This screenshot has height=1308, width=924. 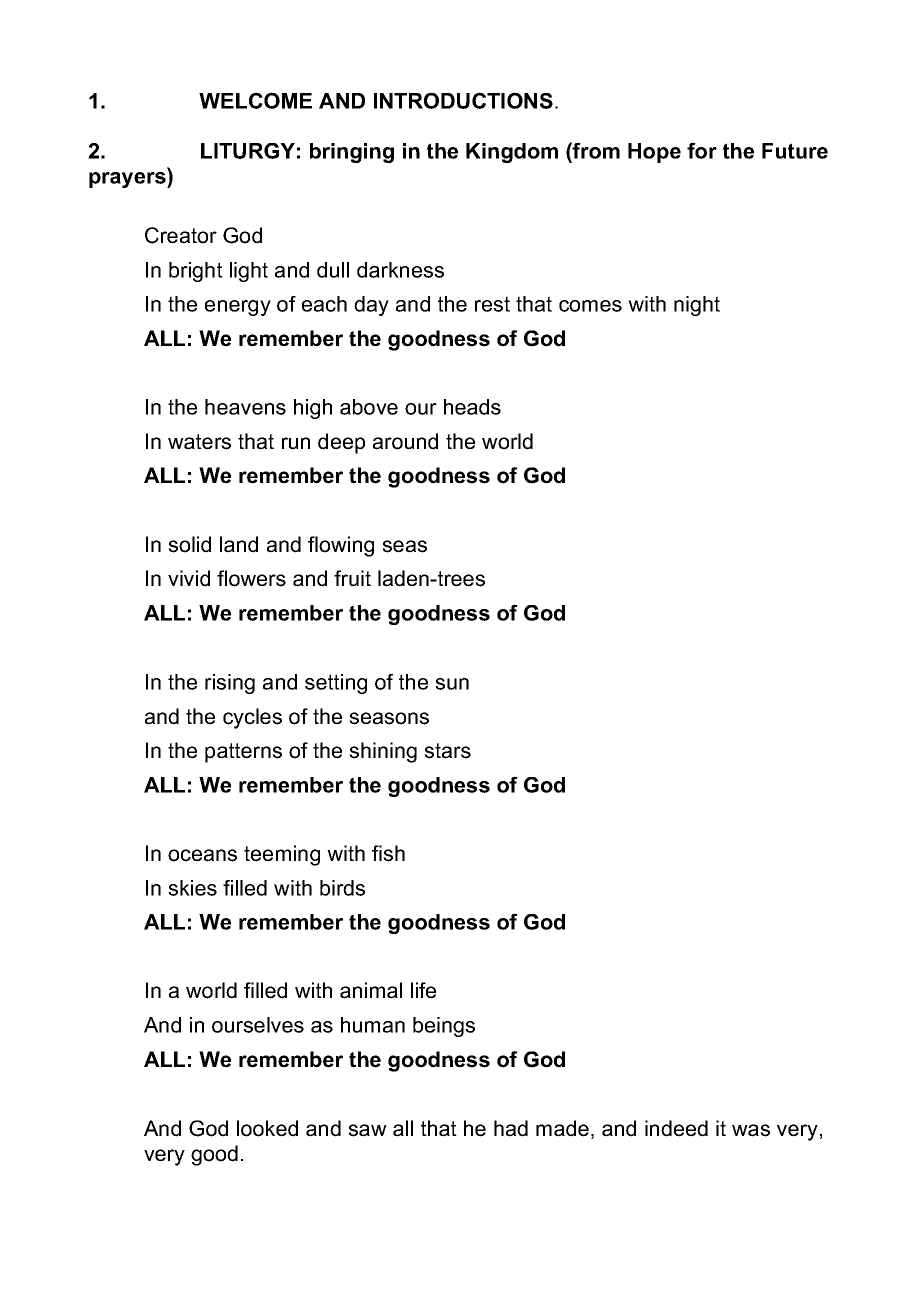 What do you see at coordinates (702, 150) in the screenshot?
I see `for` at bounding box center [702, 150].
